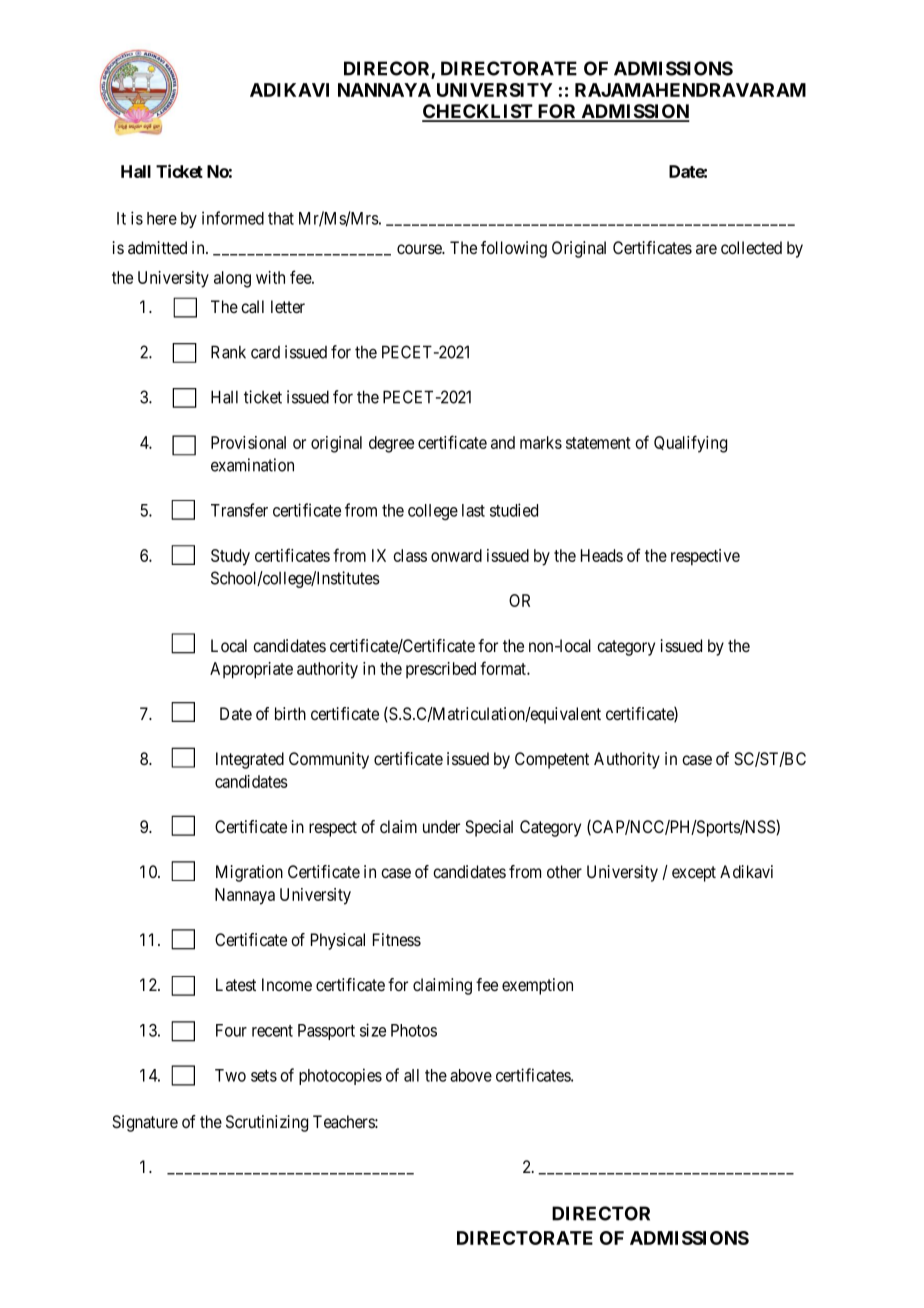  What do you see at coordinates (441, 670) in the screenshot?
I see `prescribed` at bounding box center [441, 670].
